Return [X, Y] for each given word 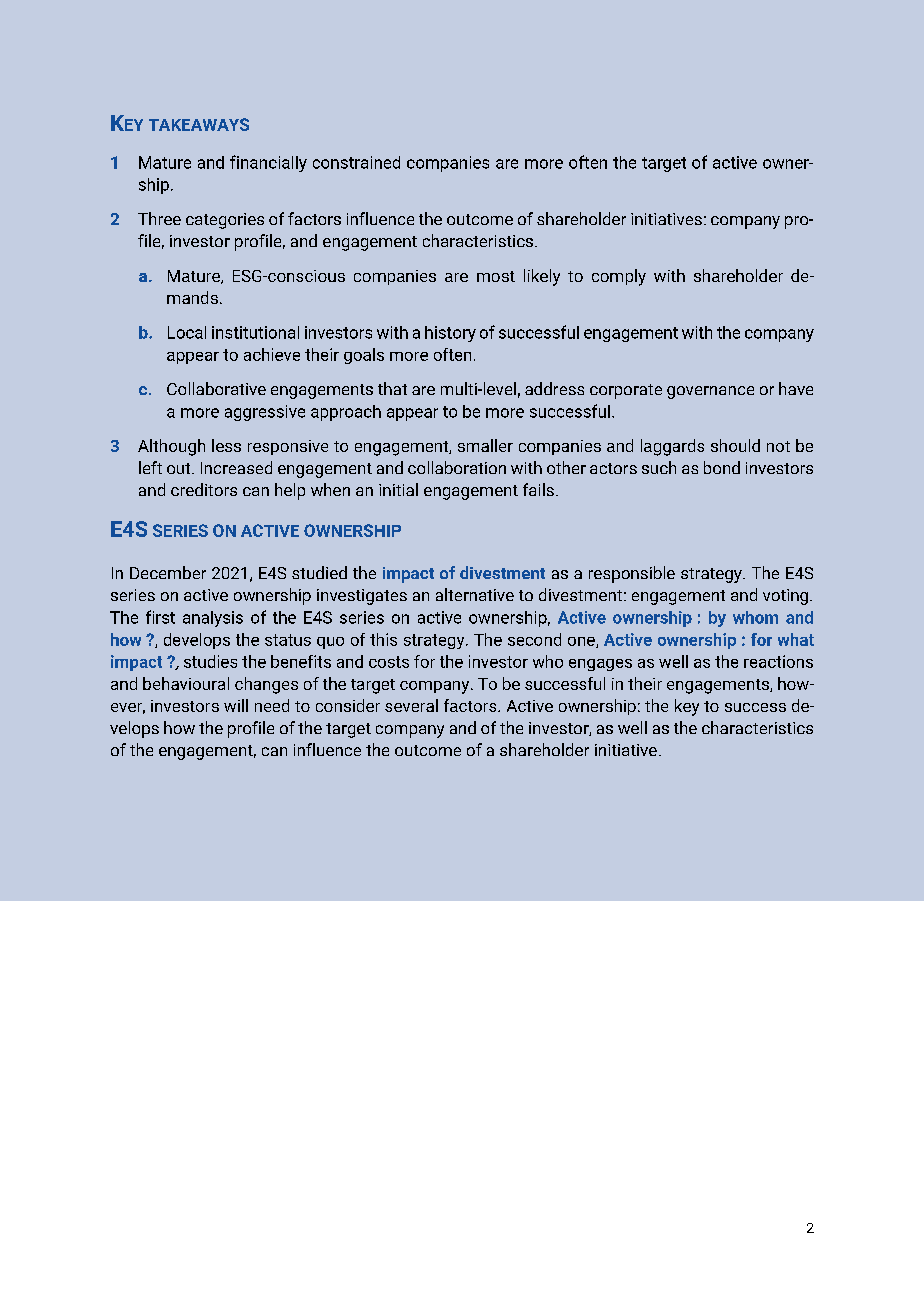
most [496, 276]
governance [710, 392]
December [168, 572]
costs [389, 662]
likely [542, 277]
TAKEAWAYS [199, 124]
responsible [632, 574]
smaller [485, 445]
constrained [356, 162]
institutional [255, 332]
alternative [475, 594]
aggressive [265, 413]
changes [266, 685]
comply [619, 277]
